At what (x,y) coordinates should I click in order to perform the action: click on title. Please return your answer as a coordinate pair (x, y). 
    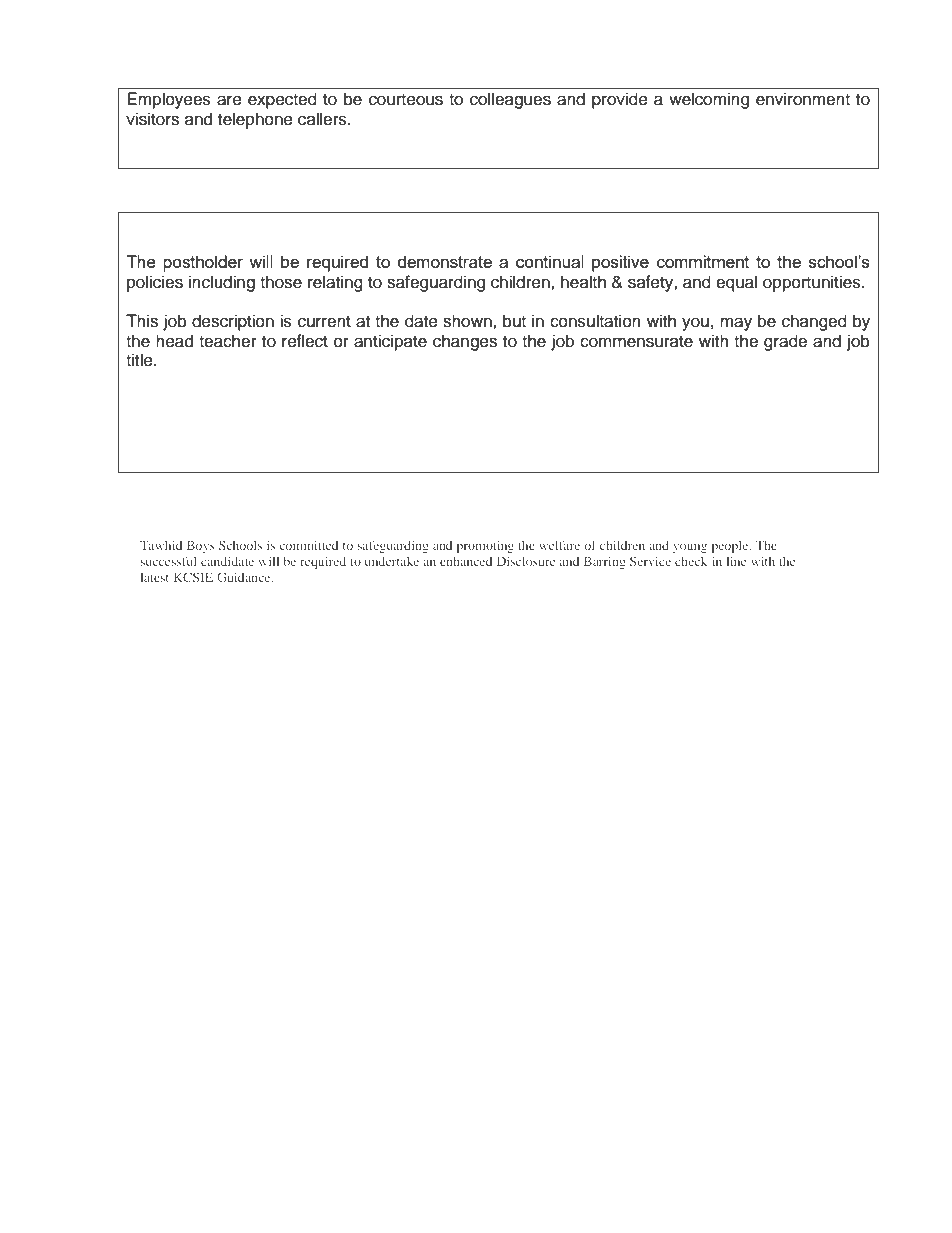
    Looking at the image, I should click on (140, 360).
